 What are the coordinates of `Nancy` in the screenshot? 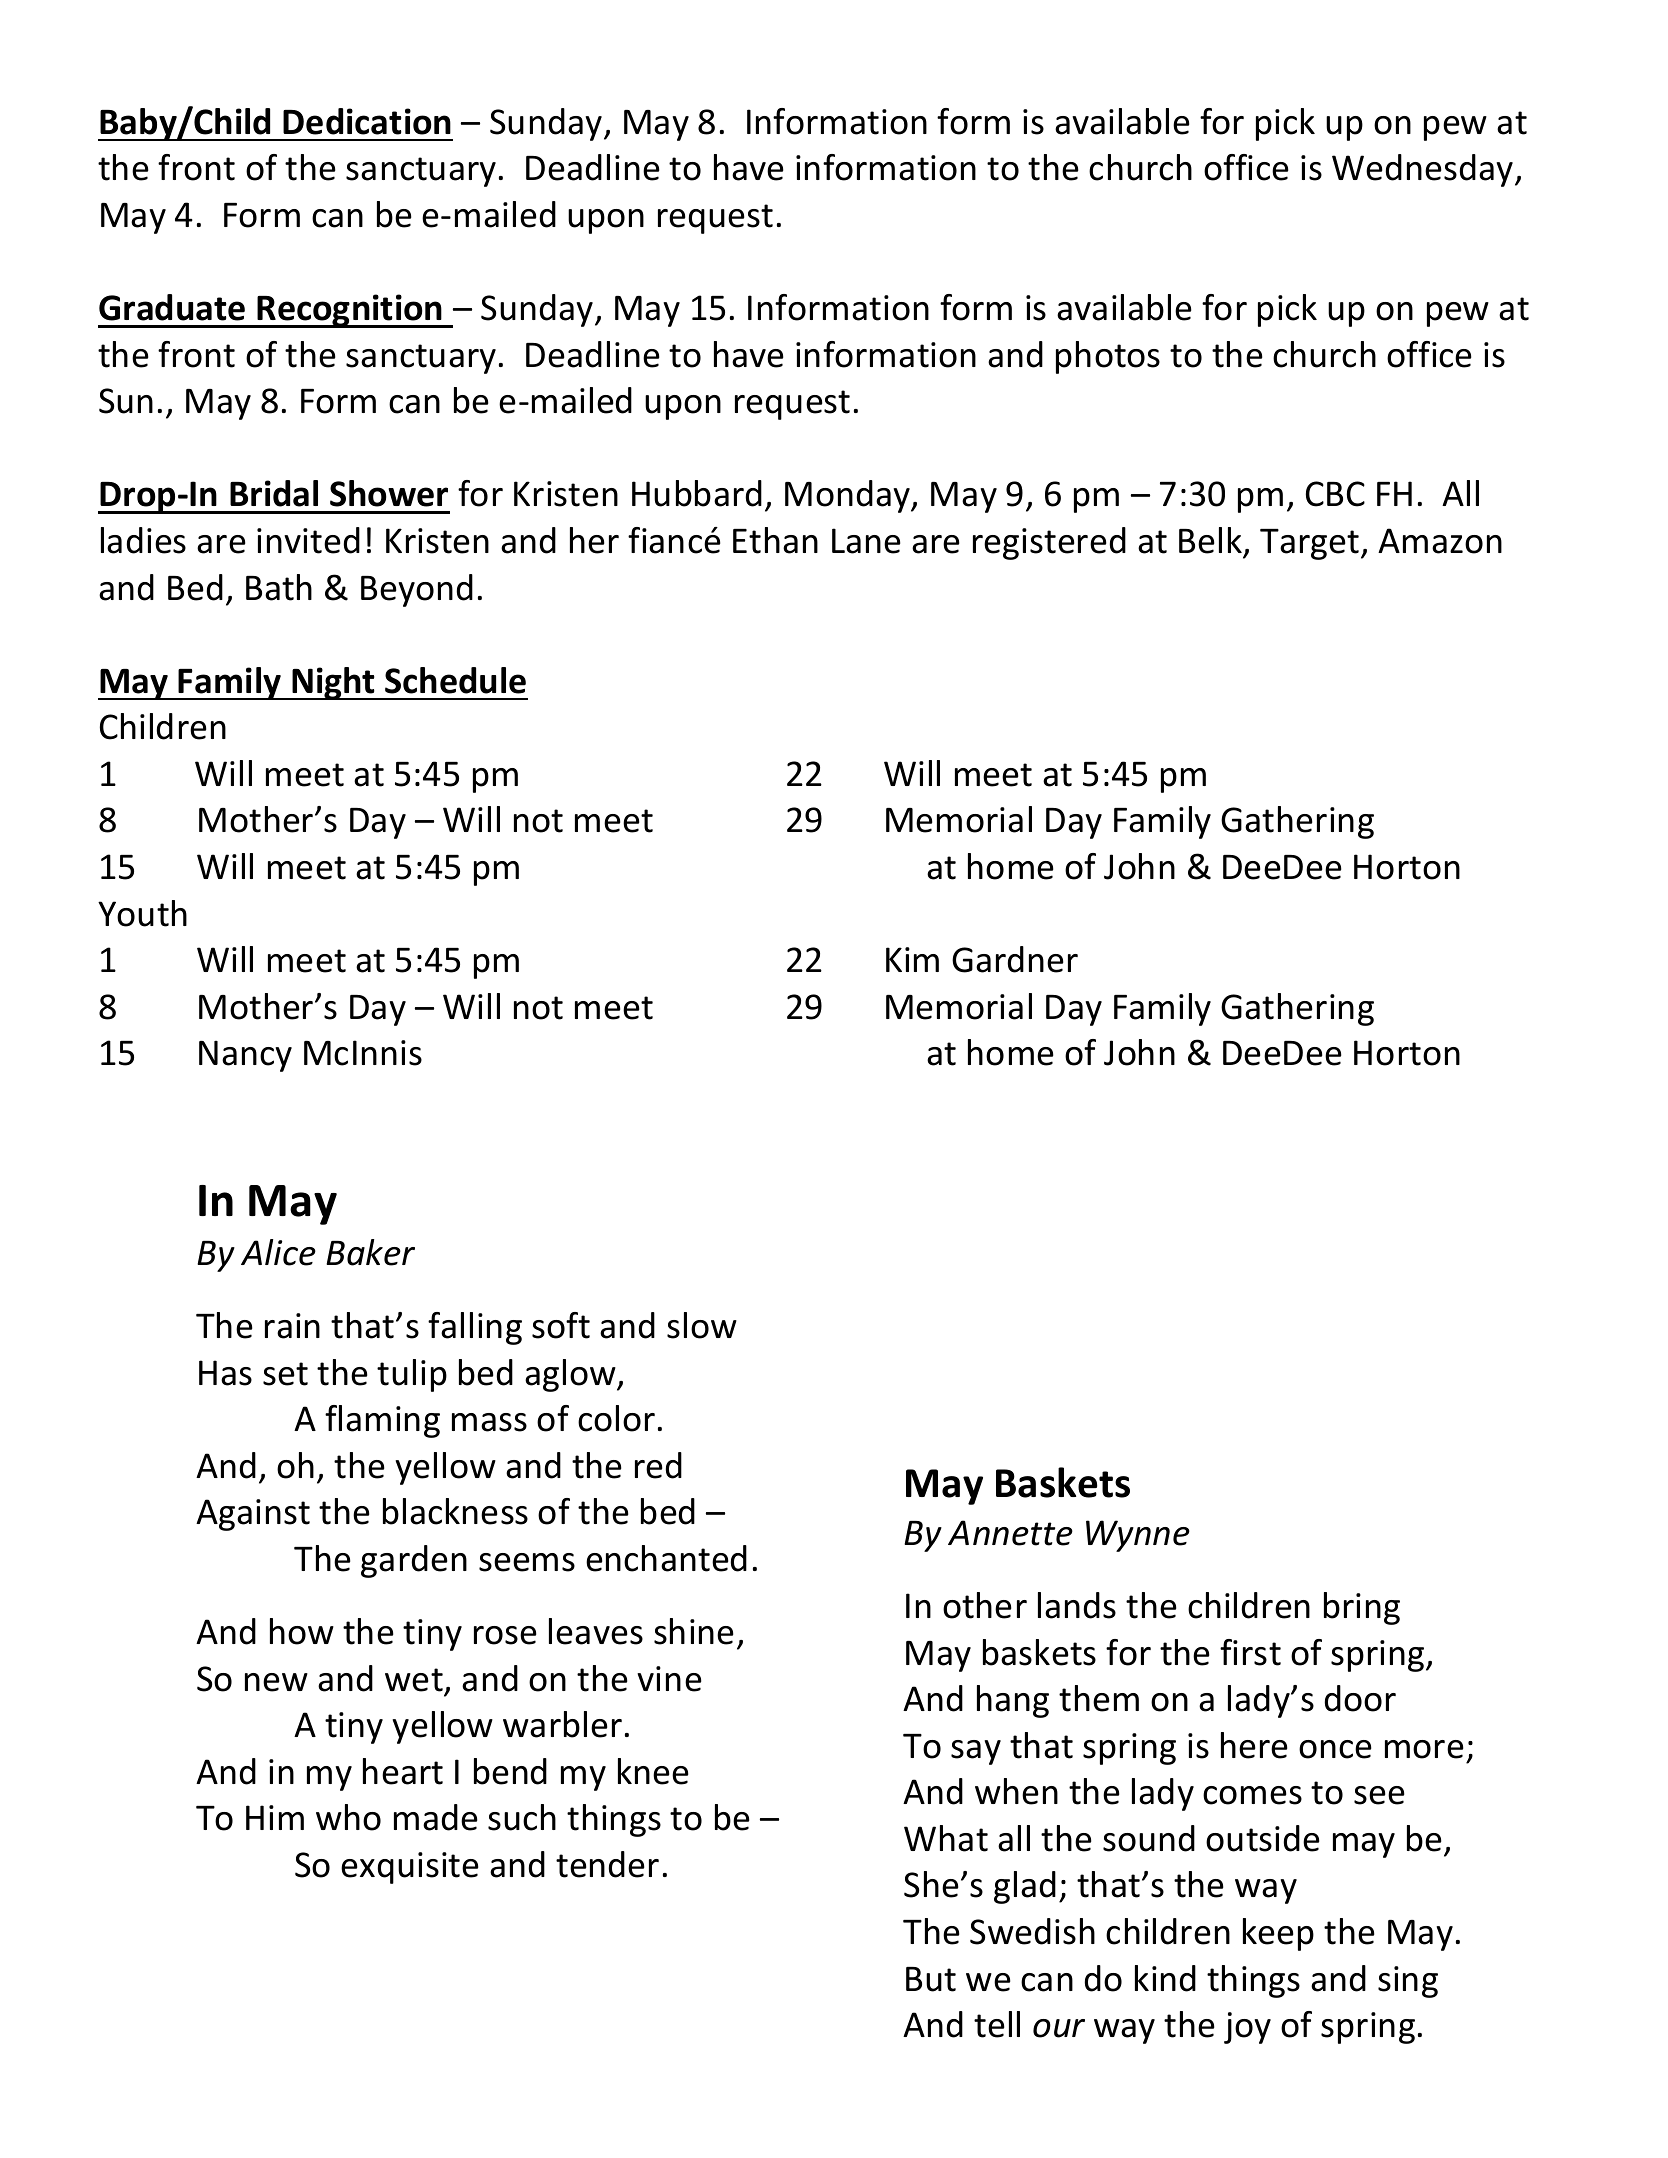 It's located at (245, 1056).
